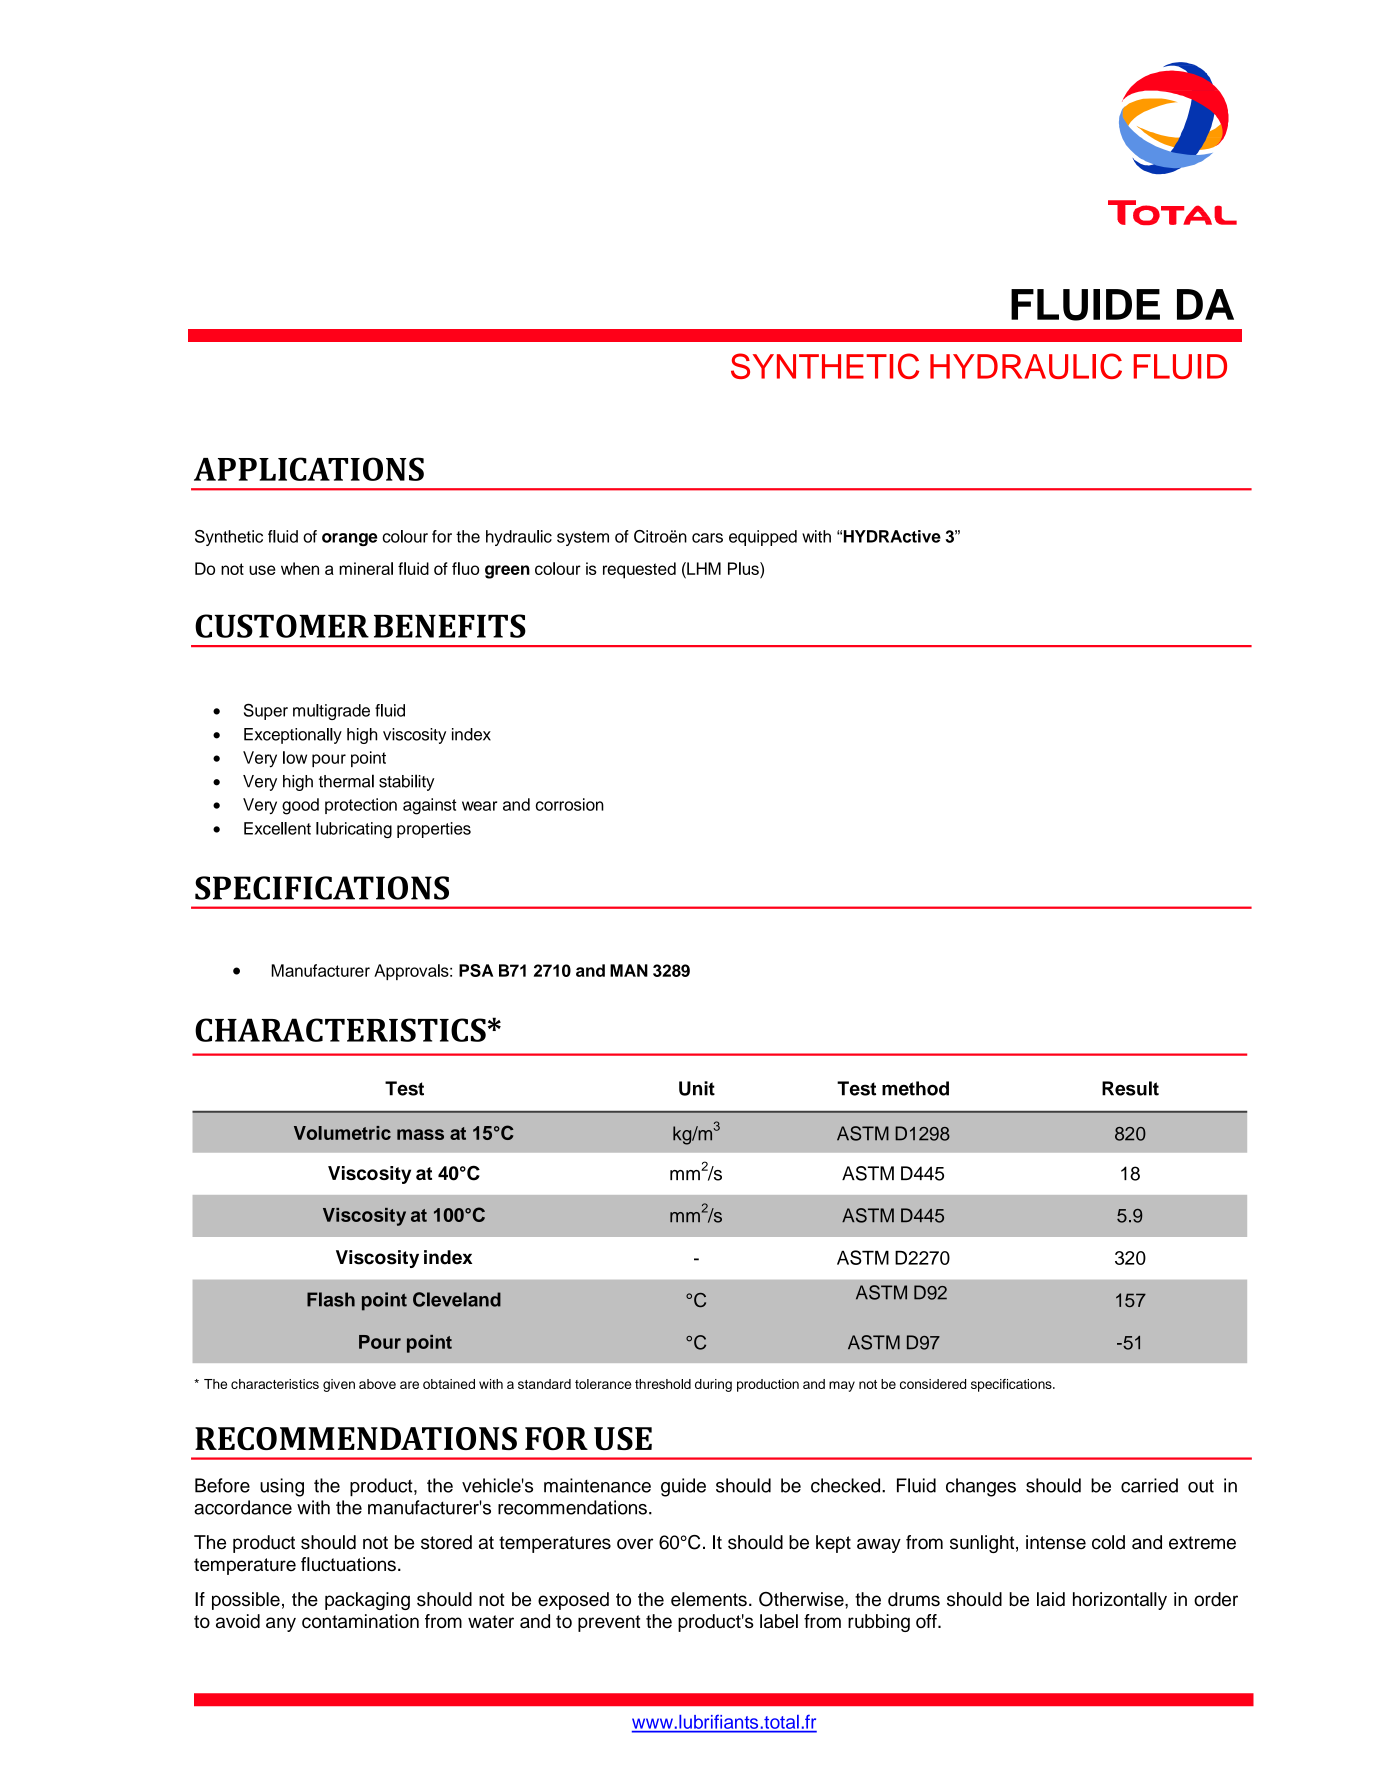 This document has width=1384, height=1791. I want to click on method, so click(915, 1088).
